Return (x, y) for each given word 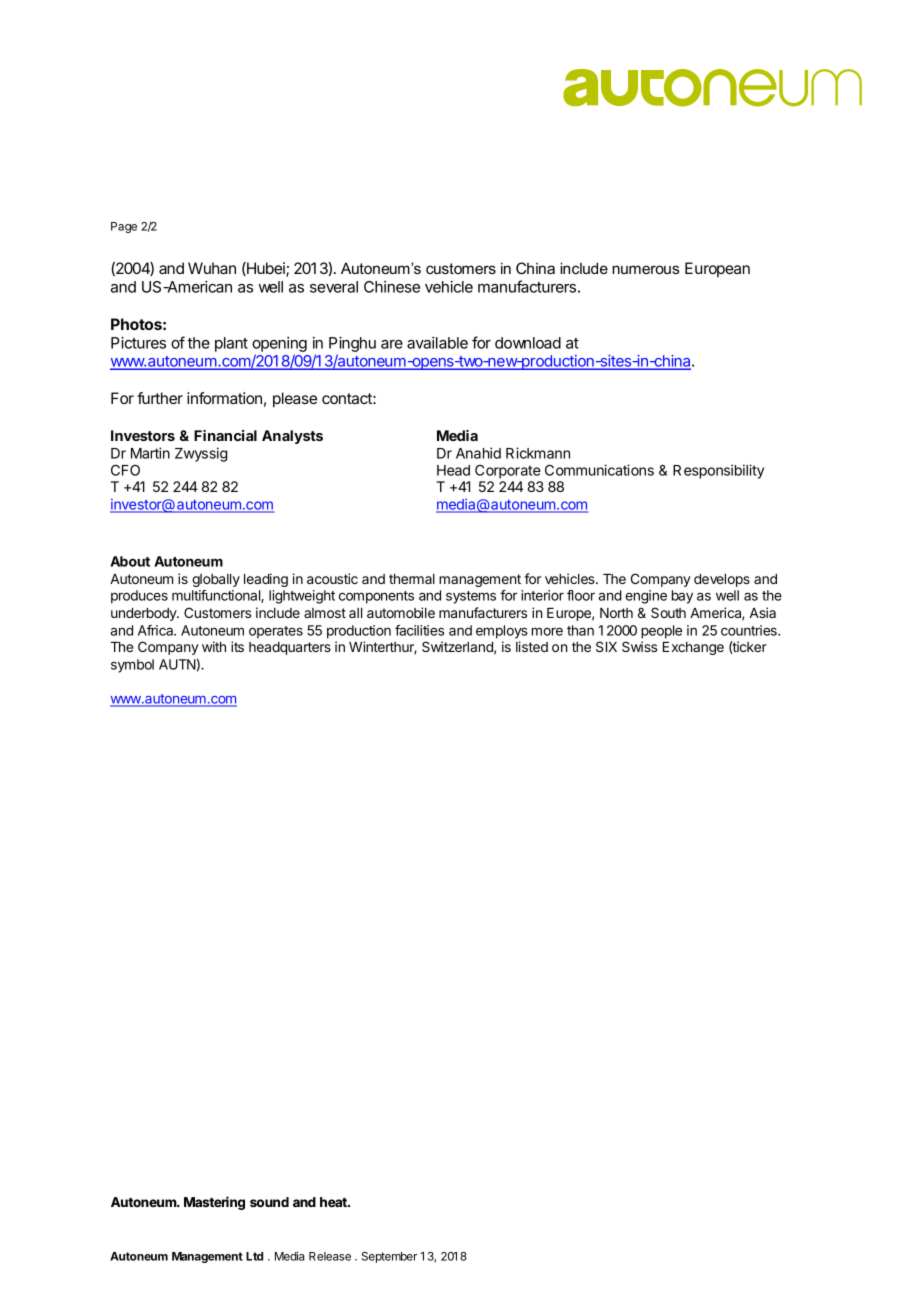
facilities (419, 630)
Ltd (254, 1256)
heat (334, 1202)
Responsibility (718, 471)
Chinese (392, 287)
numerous (645, 269)
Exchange (693, 648)
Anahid (478, 453)
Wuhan (212, 268)
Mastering (214, 1203)
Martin (150, 453)
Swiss (639, 646)
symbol (132, 666)
